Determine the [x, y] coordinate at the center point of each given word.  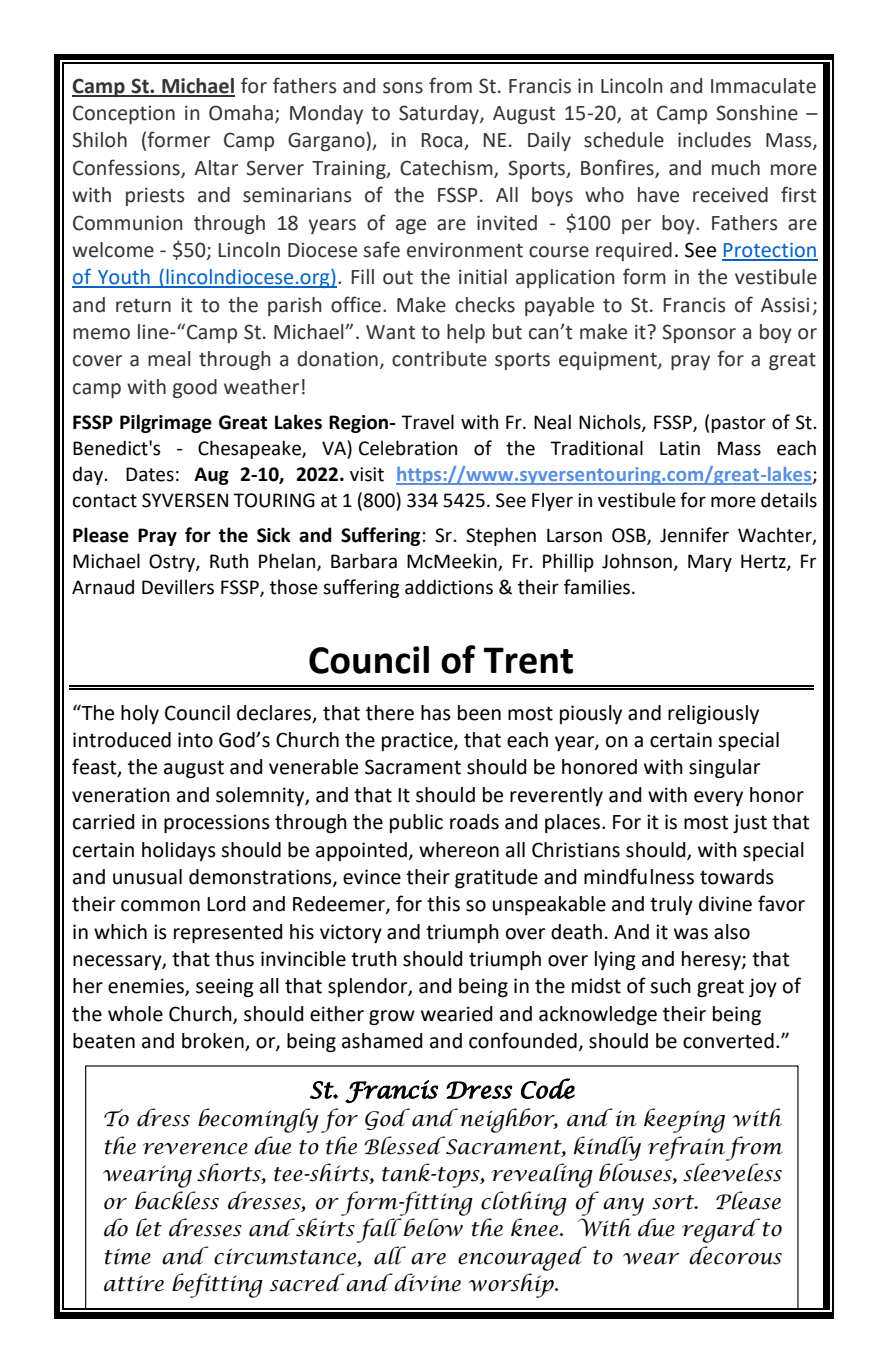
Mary [710, 563]
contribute [439, 359]
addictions [449, 587]
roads [474, 822]
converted [728, 1041]
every [718, 798]
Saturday [440, 114]
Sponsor [699, 333]
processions [217, 823]
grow [392, 1018]
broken [214, 1042]
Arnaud [103, 587]
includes [714, 140]
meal [169, 359]
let [149, 1227]
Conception [124, 114]
